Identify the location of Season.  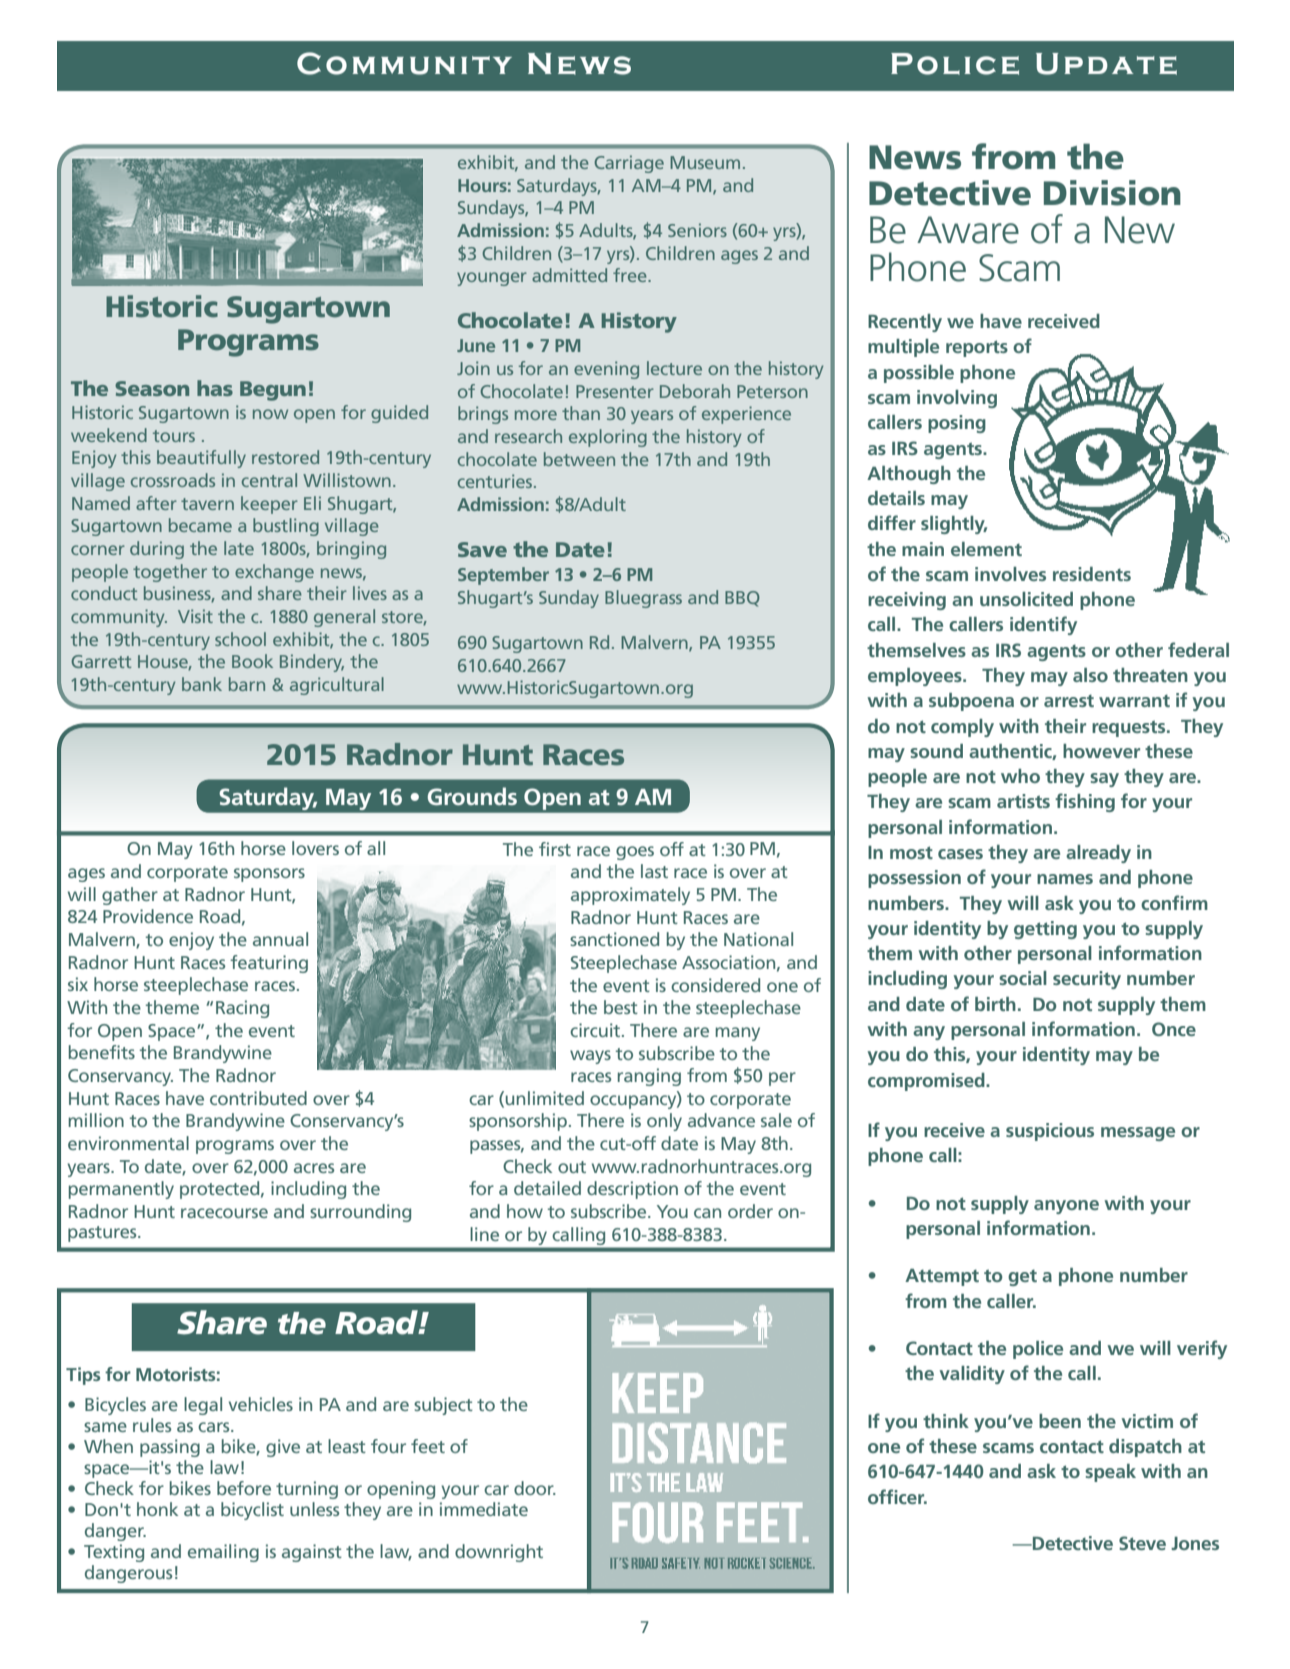
(152, 388).
